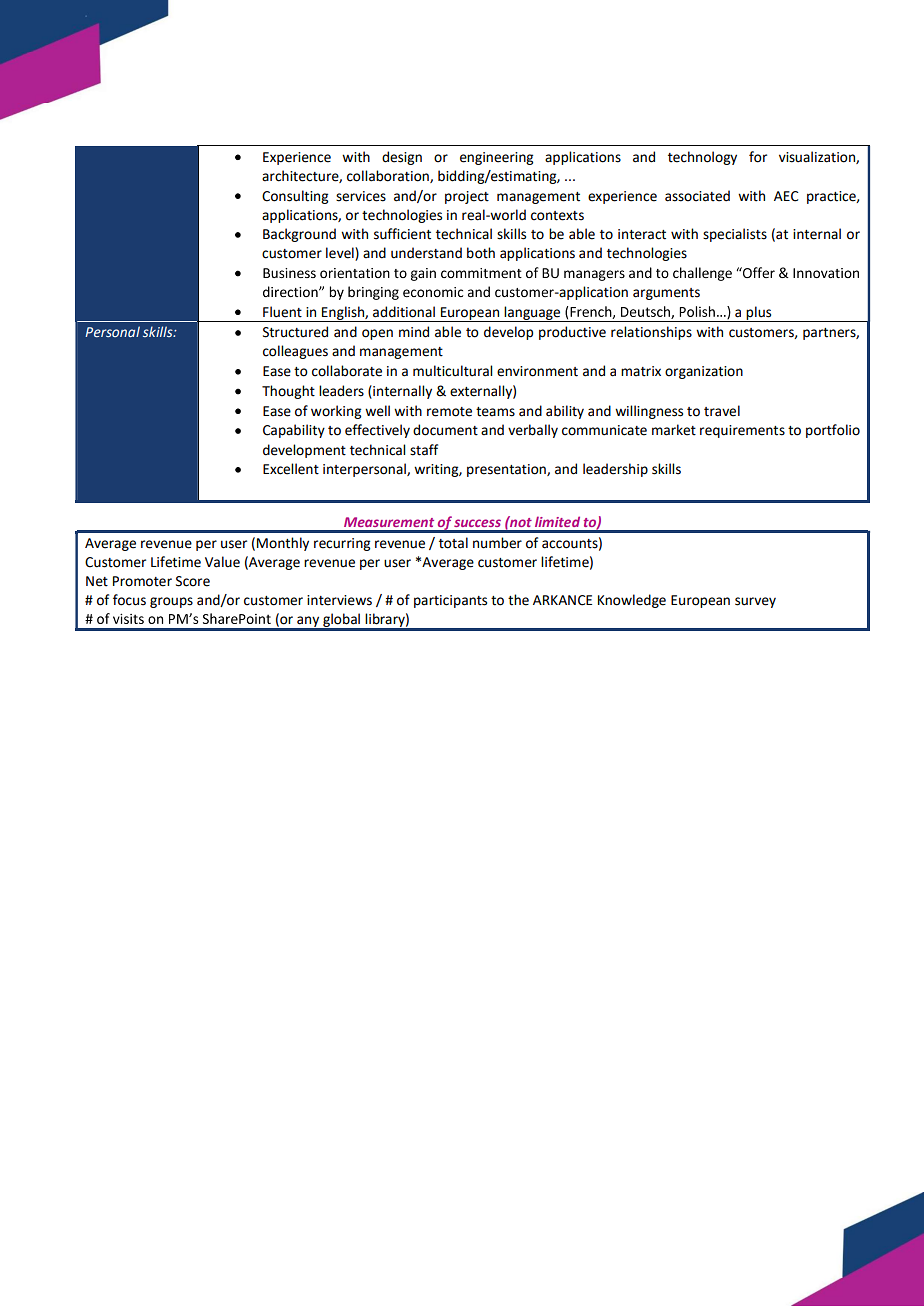 The width and height of the screenshot is (924, 1308). Describe the element at coordinates (424, 450) in the screenshot. I see `staff` at that location.
